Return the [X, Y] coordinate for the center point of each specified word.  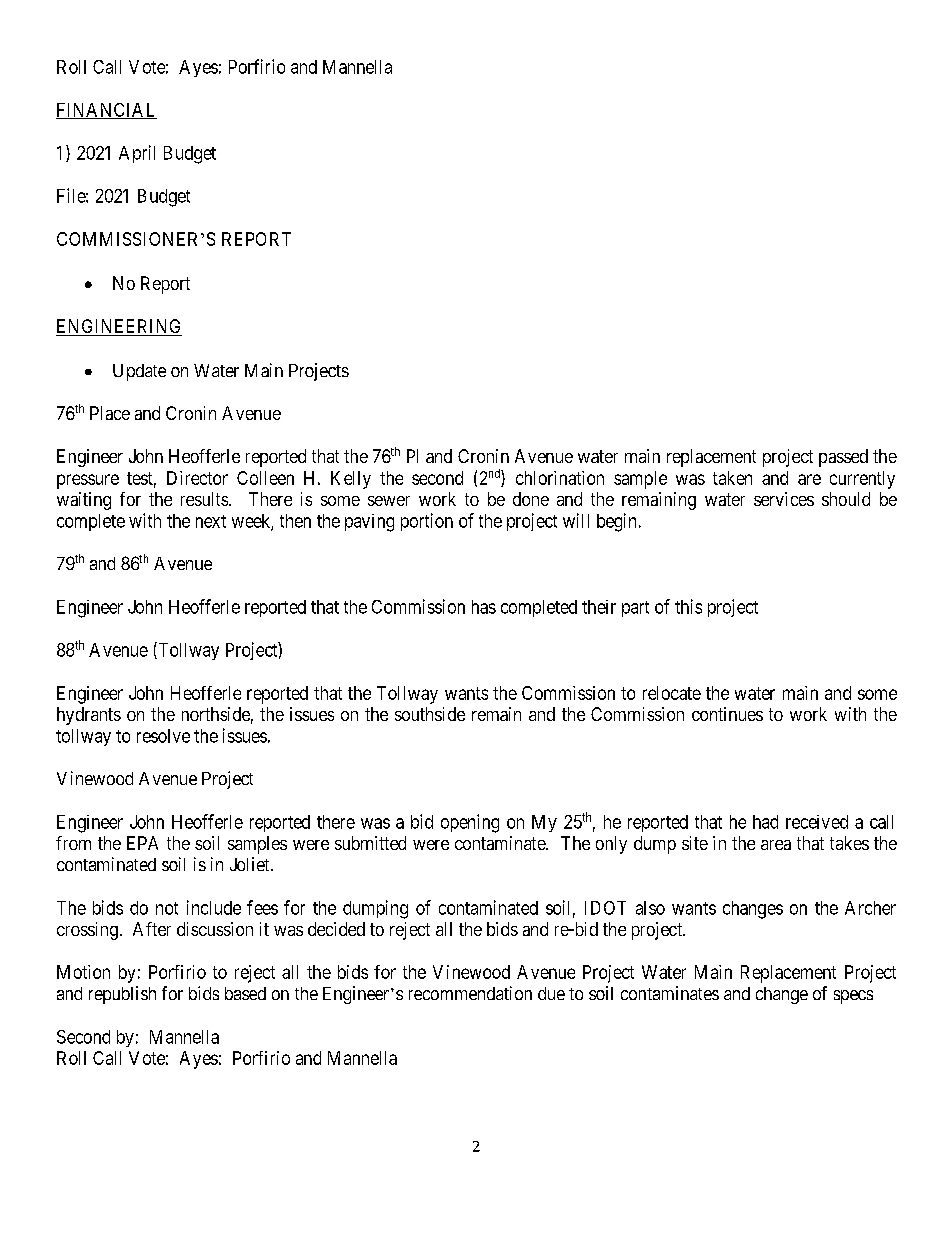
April [137, 154]
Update [139, 372]
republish [122, 995]
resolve [163, 736]
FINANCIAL [106, 111]
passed [843, 458]
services [784, 499]
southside [430, 714]
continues [727, 714]
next [211, 521]
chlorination [560, 478]
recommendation [470, 993]
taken [732, 478]
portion [427, 522]
